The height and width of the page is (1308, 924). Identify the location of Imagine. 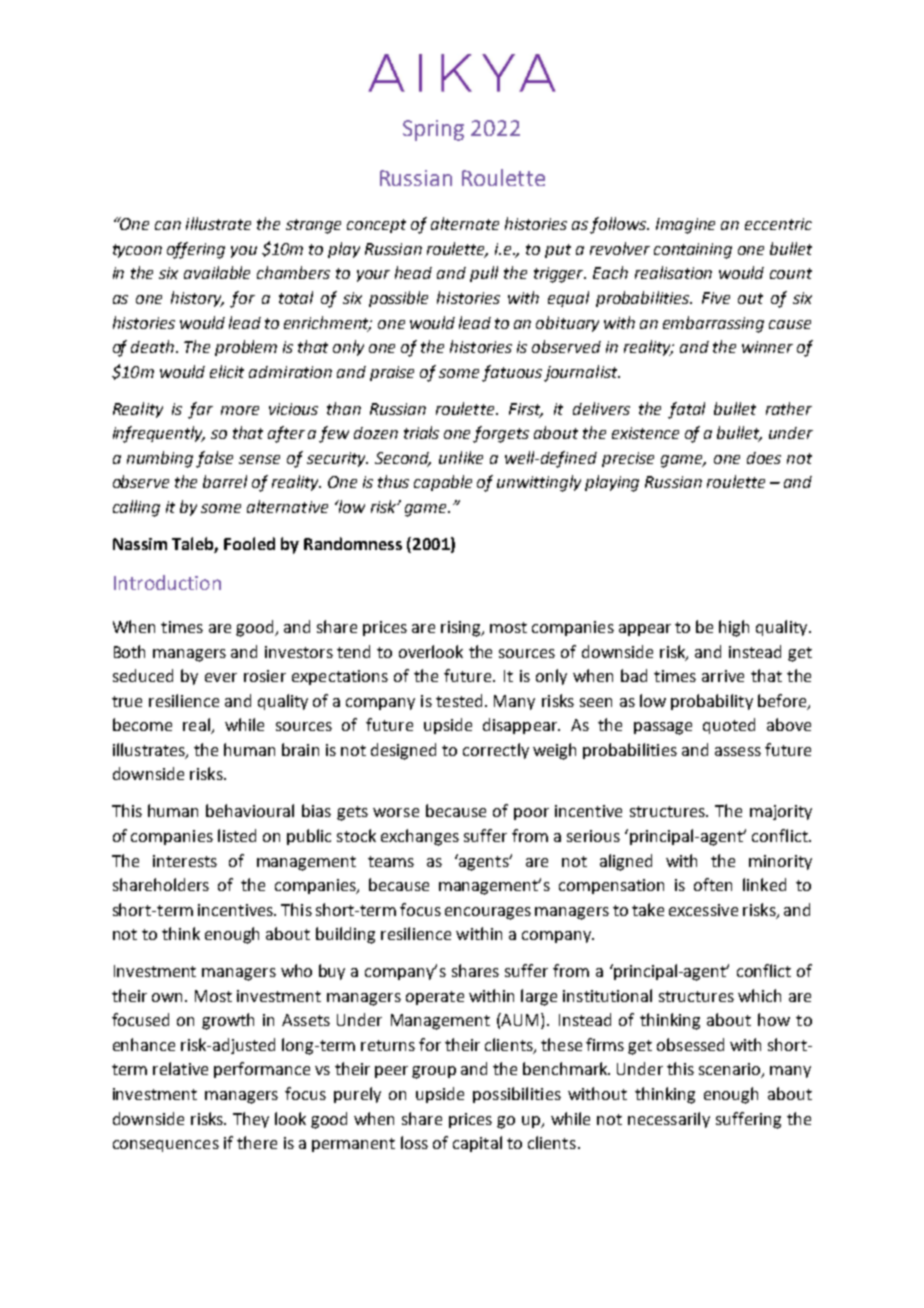
(685, 226).
